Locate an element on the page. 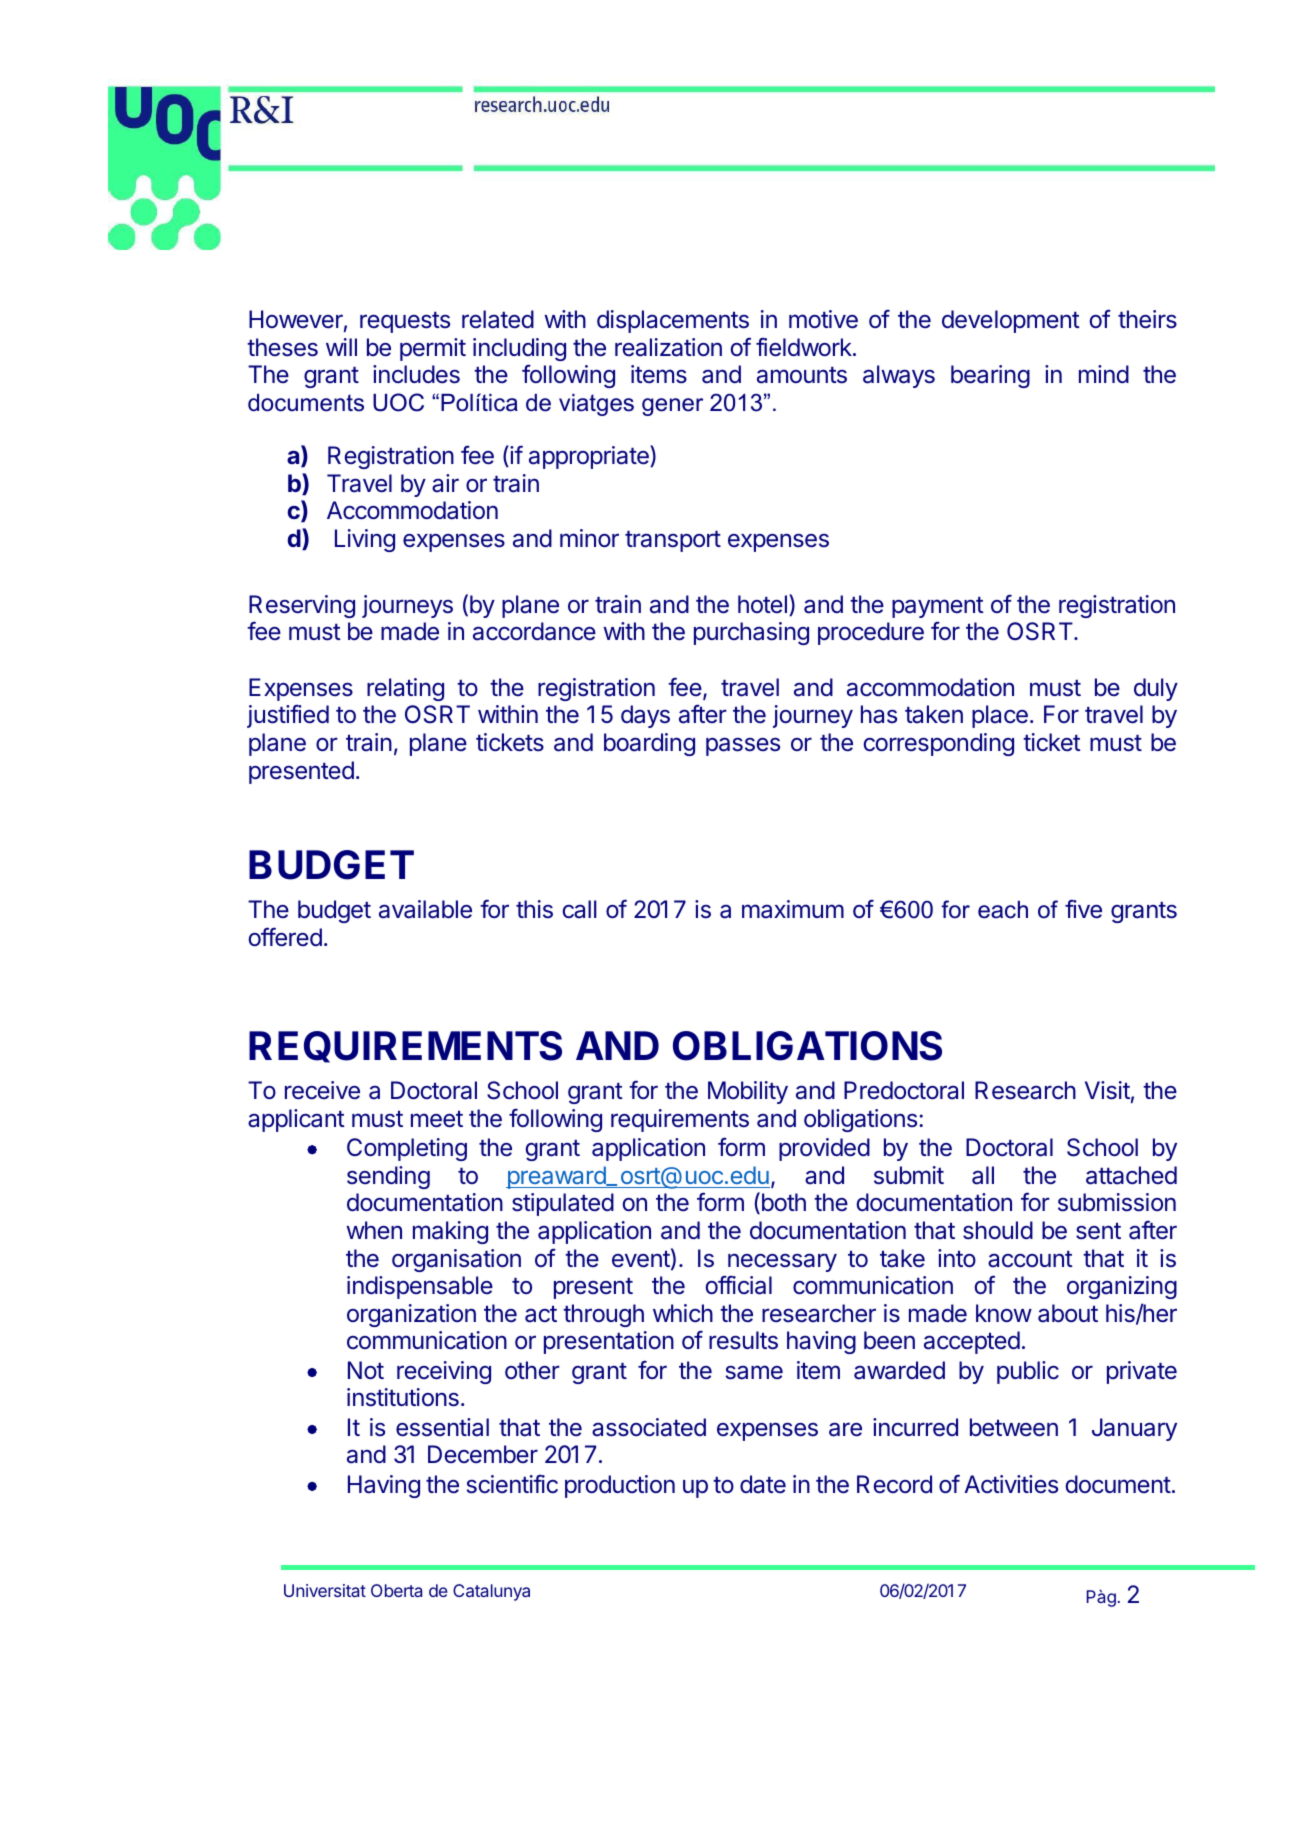 The image size is (1301, 1840). includes is located at coordinates (416, 374).
